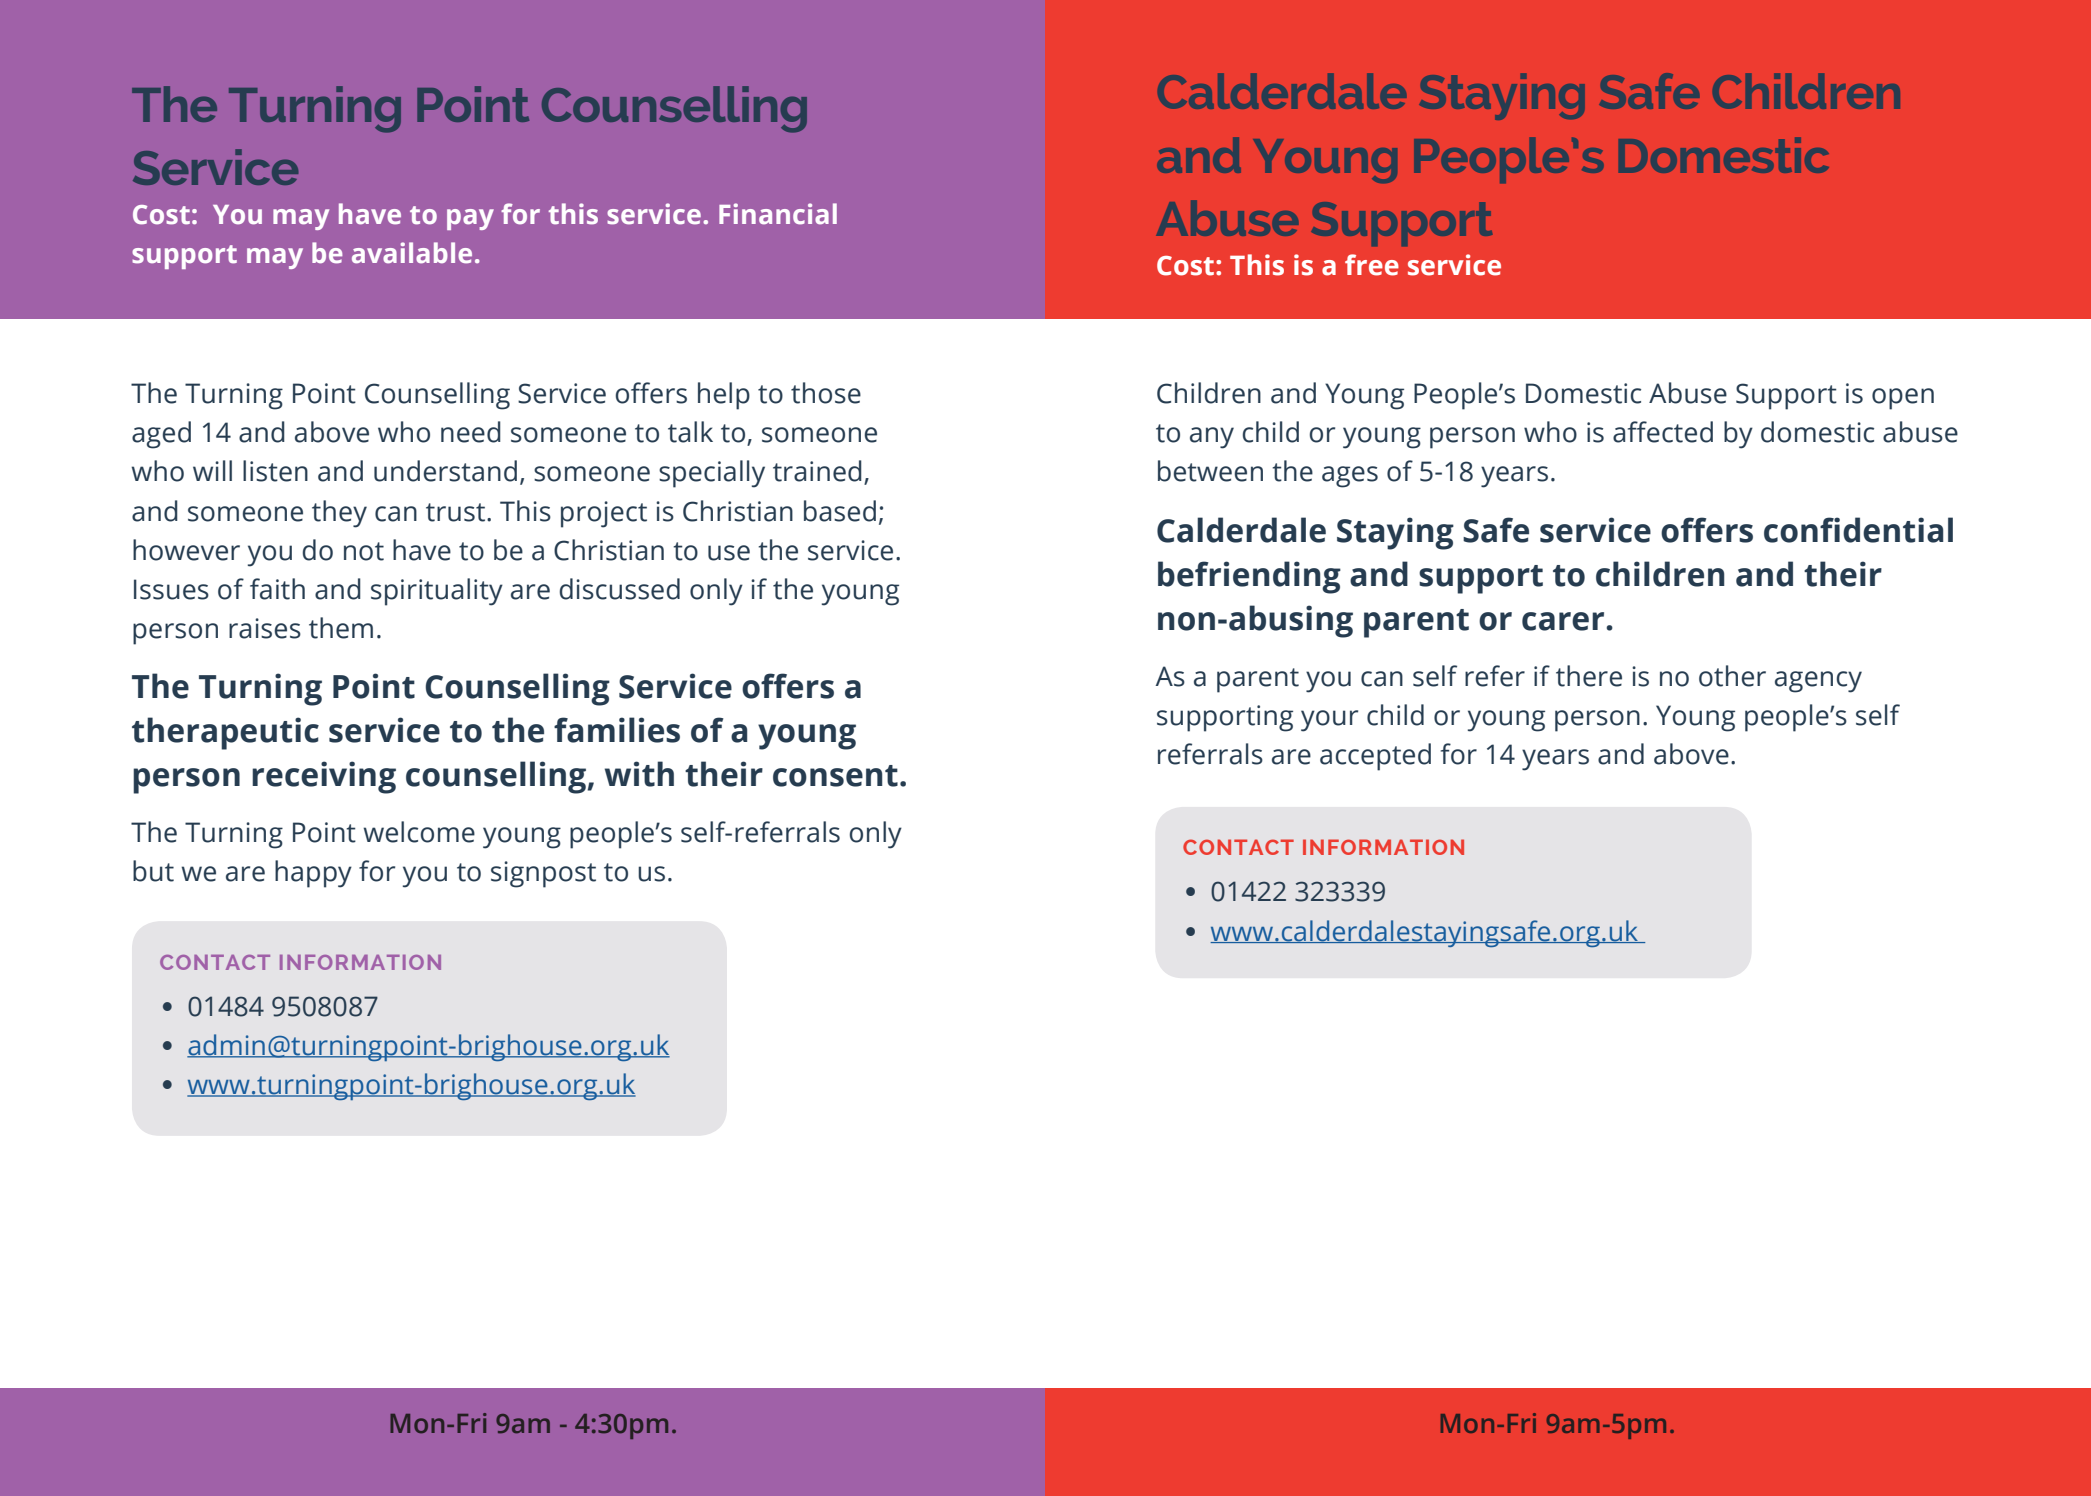 The width and height of the page is (2091, 1496). What do you see at coordinates (1329, 721) in the page?
I see `your` at bounding box center [1329, 721].
